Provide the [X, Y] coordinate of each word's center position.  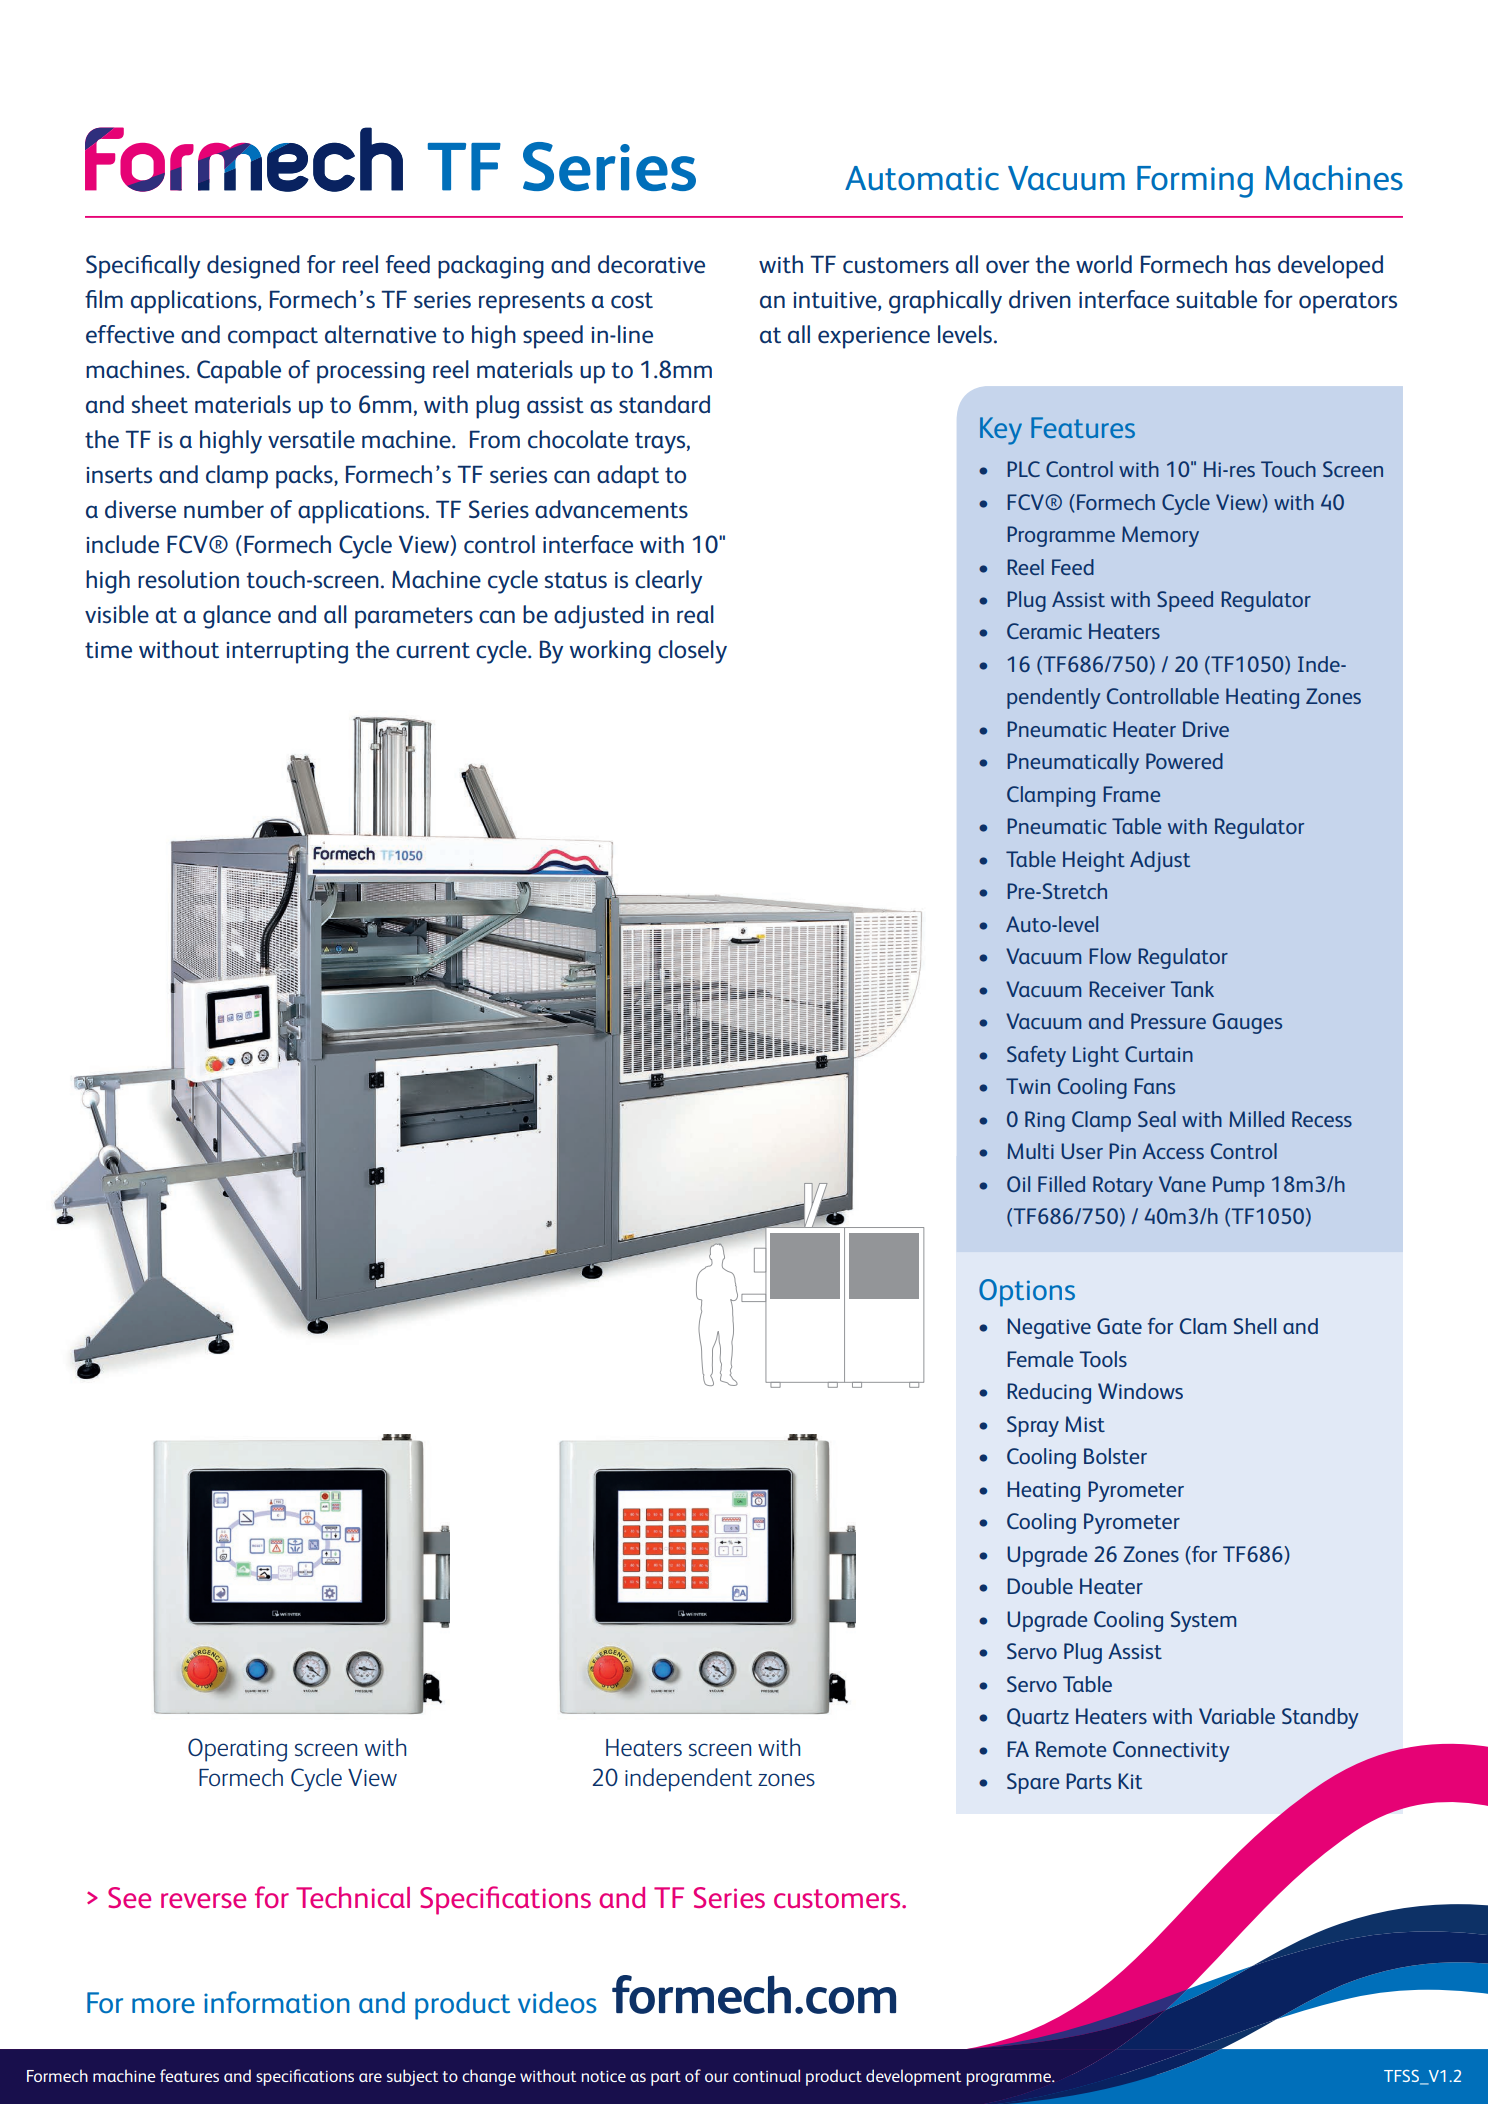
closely [692, 652]
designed [253, 267]
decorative [651, 264]
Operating [237, 1750]
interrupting [287, 653]
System [1203, 1621]
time [108, 650]
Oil [1018, 1184]
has [1253, 264]
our [716, 2077]
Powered [1184, 761]
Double [1040, 1586]
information [277, 2002]
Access [1173, 1151]
